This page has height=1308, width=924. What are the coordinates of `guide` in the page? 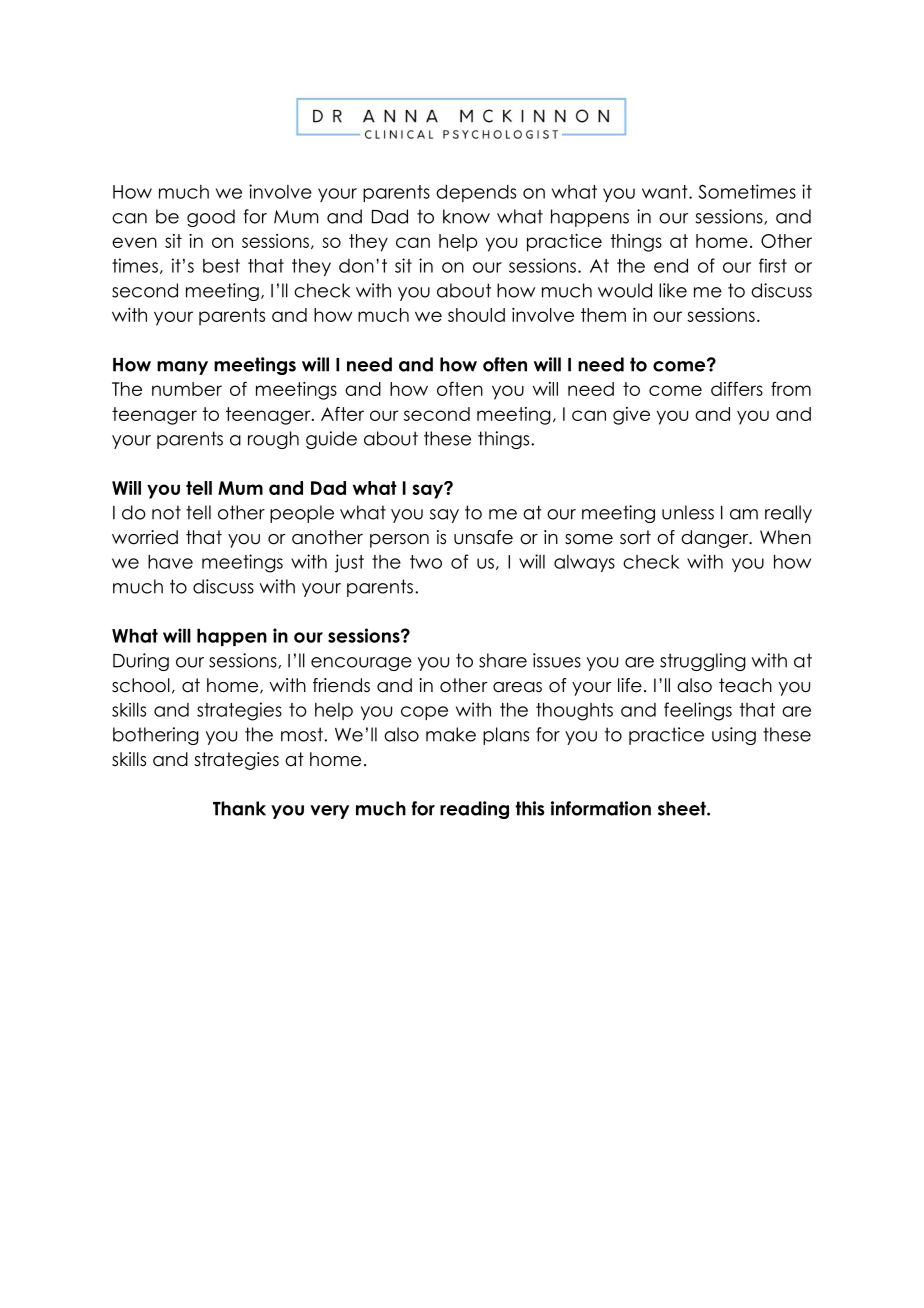 It's located at (331, 440).
